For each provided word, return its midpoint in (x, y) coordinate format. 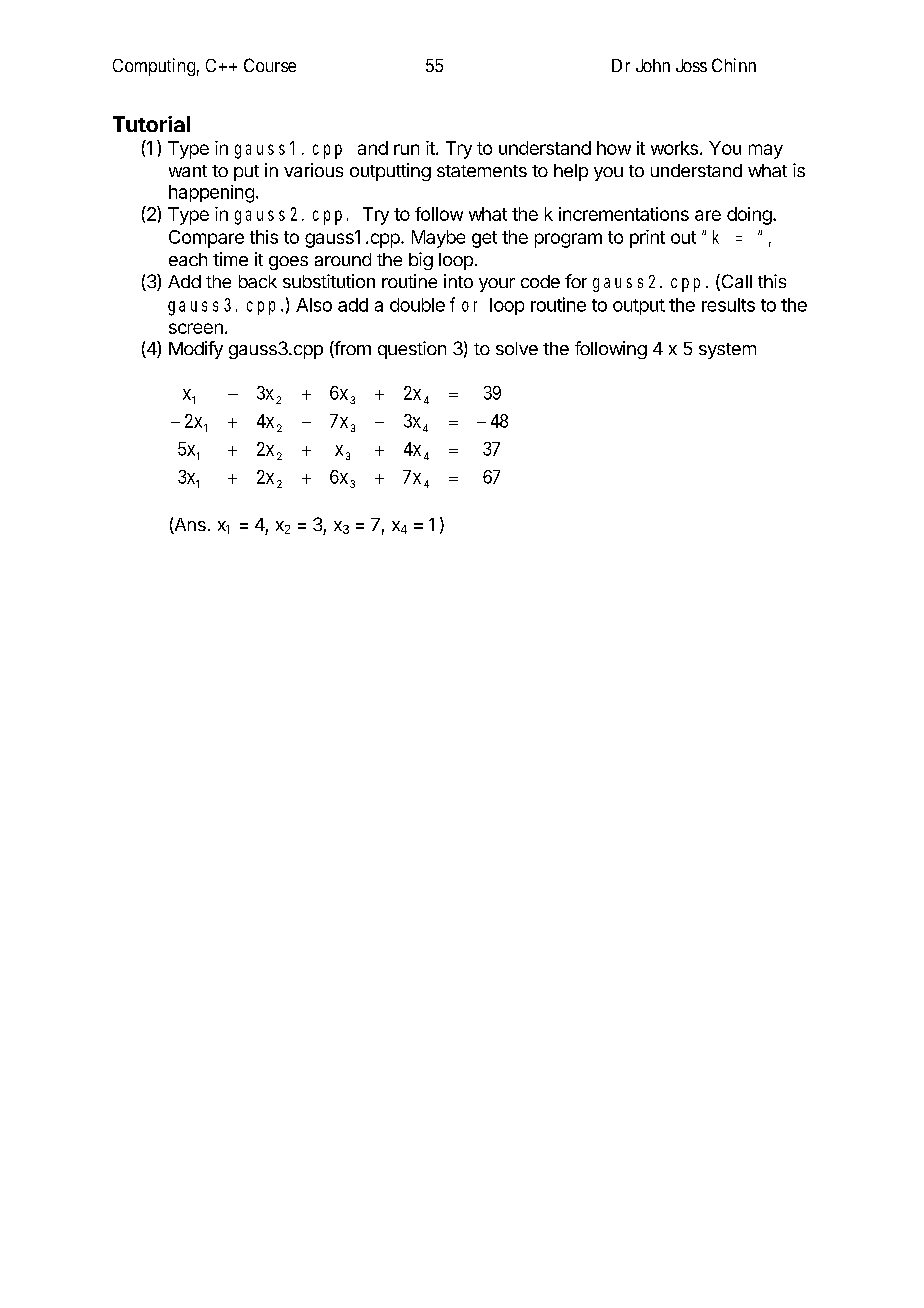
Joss (691, 65)
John (653, 65)
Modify (196, 350)
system (727, 351)
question (412, 350)
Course (270, 65)
